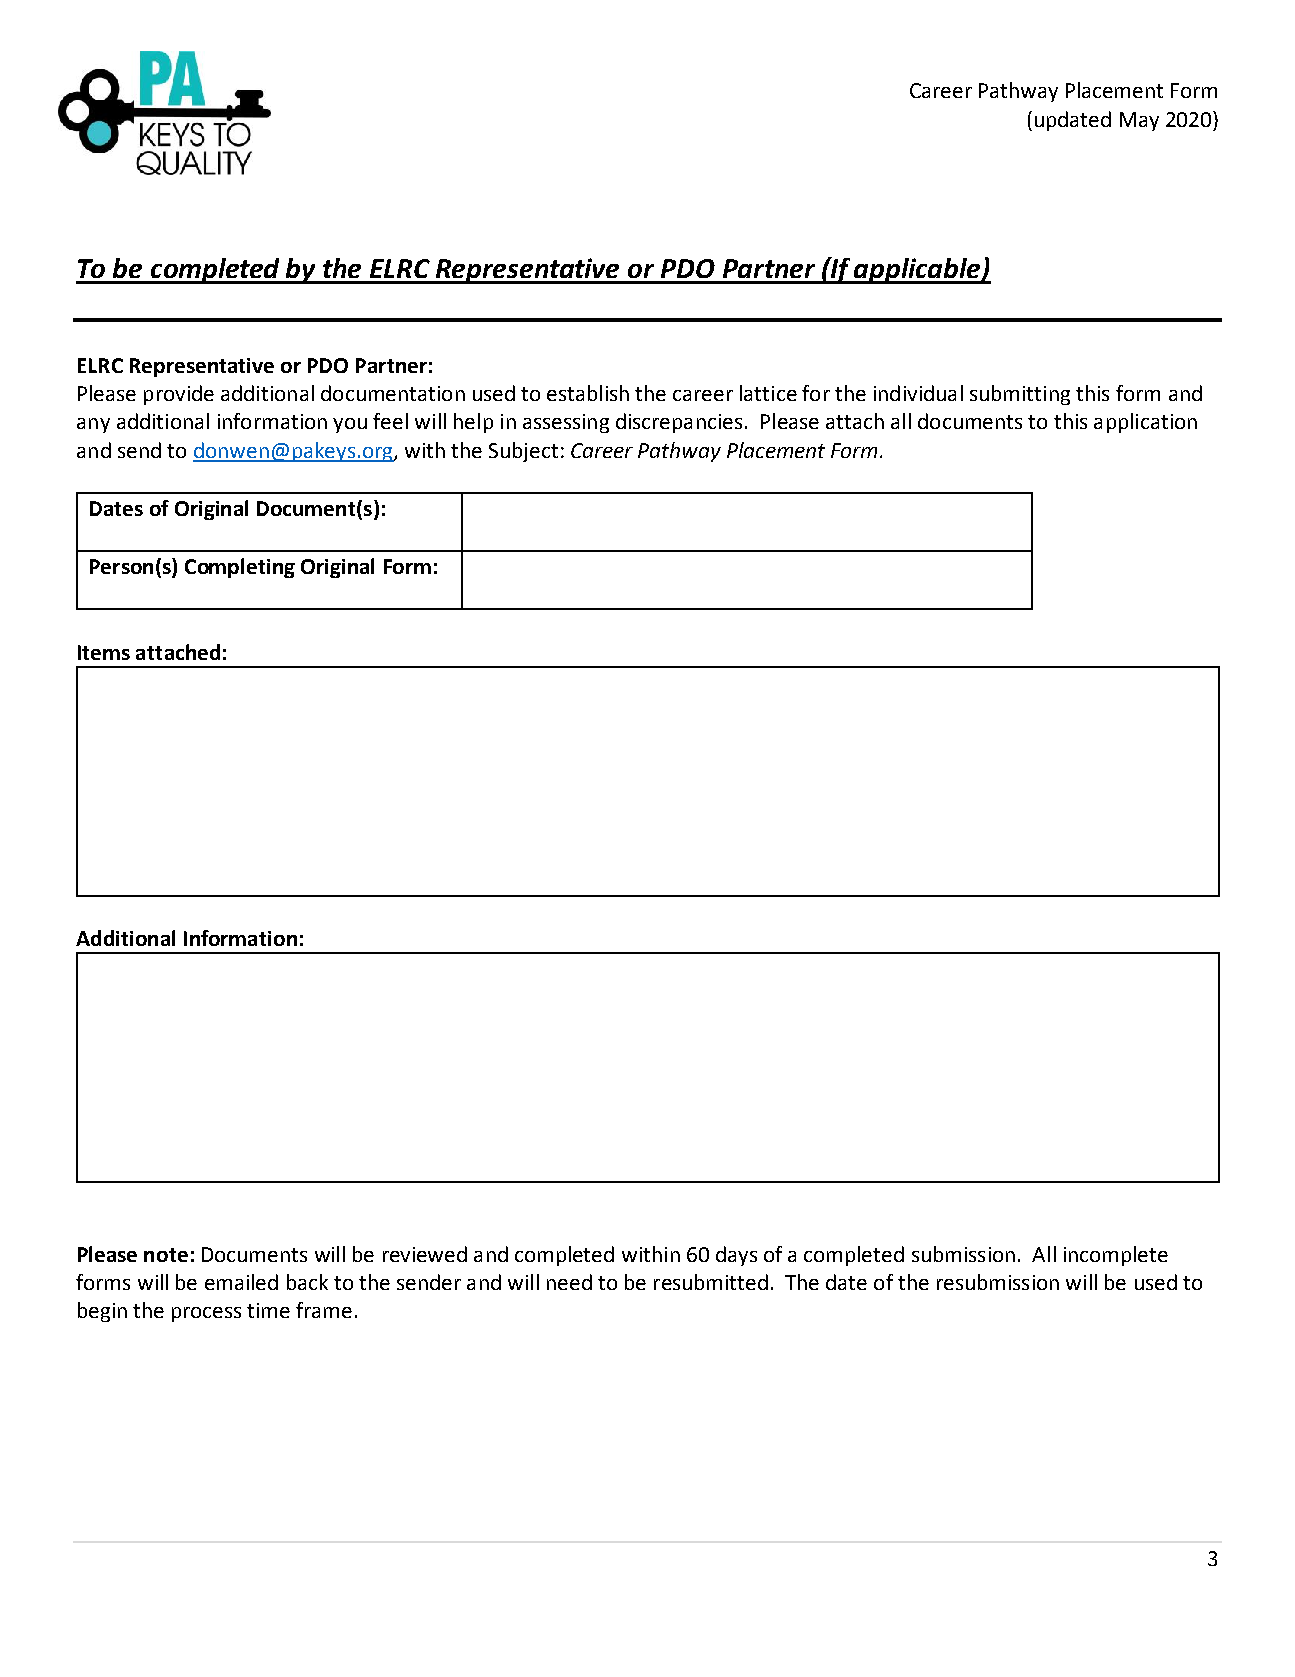  Describe the element at coordinates (523, 452) in the screenshot. I see `Subject` at that location.
